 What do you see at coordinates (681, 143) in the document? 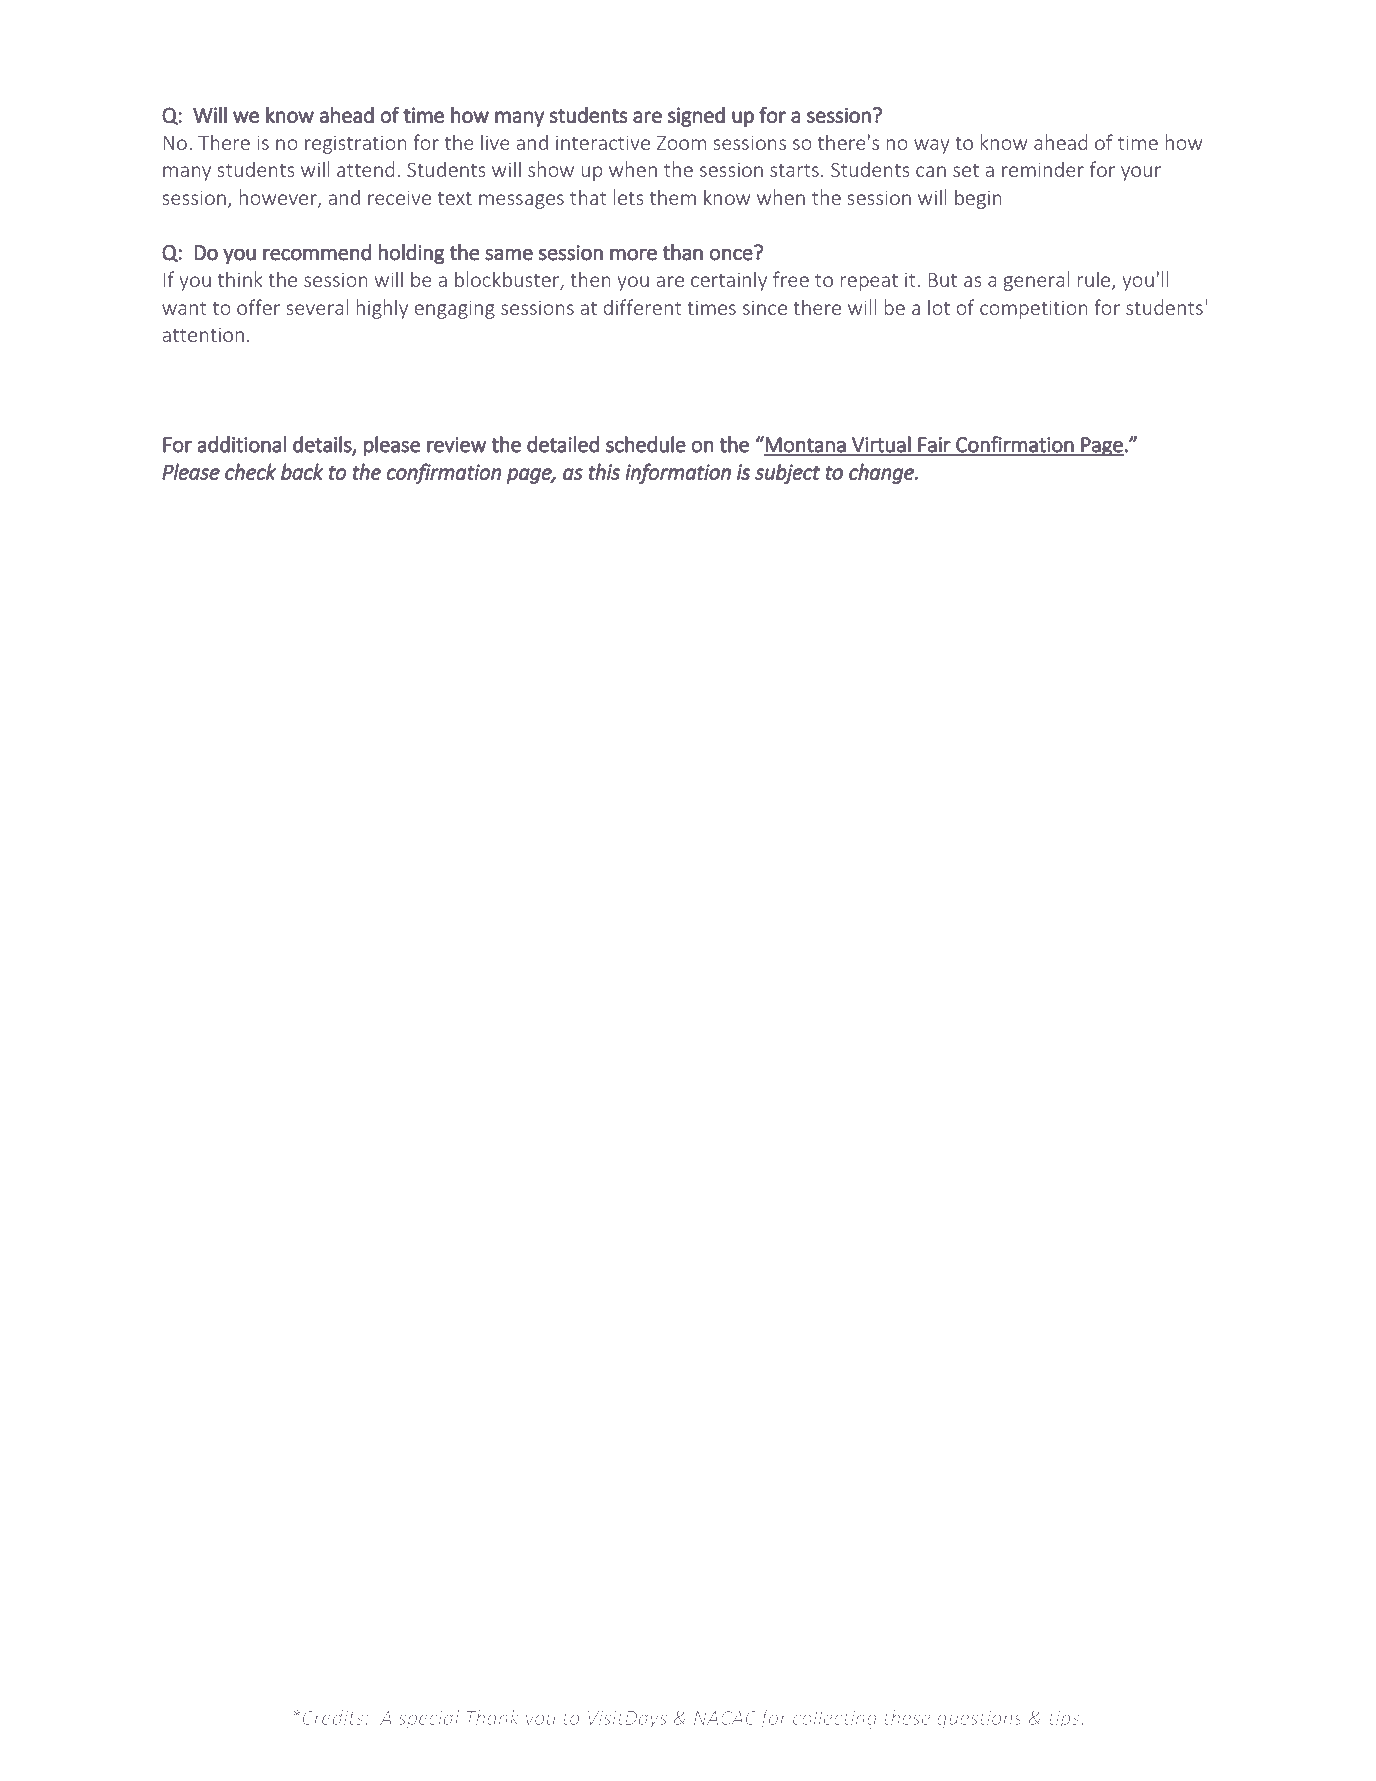
I see `Zoom` at bounding box center [681, 143].
